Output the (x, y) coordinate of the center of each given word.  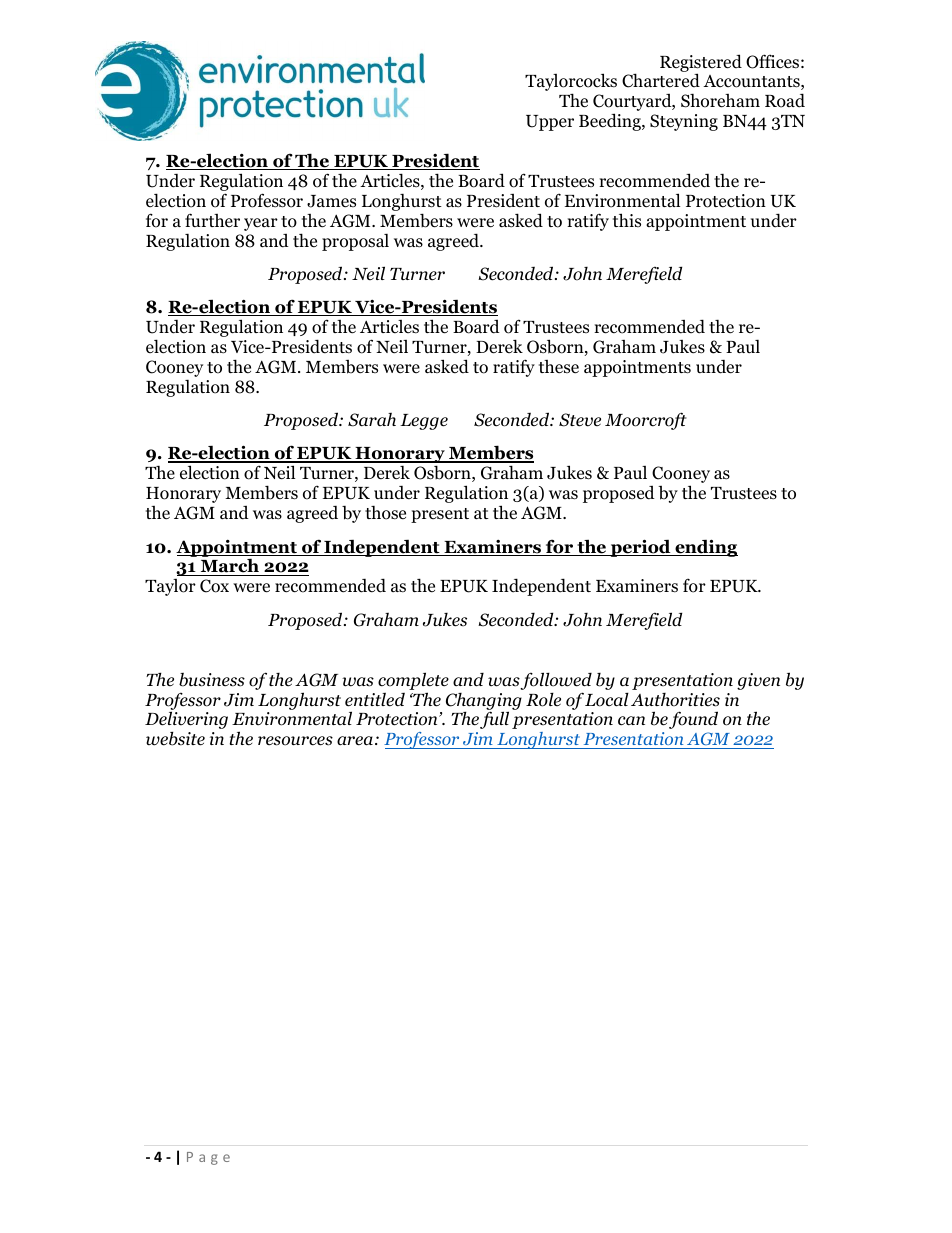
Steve (580, 420)
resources (295, 741)
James (331, 201)
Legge (424, 422)
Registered (701, 64)
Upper (550, 123)
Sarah (372, 420)
